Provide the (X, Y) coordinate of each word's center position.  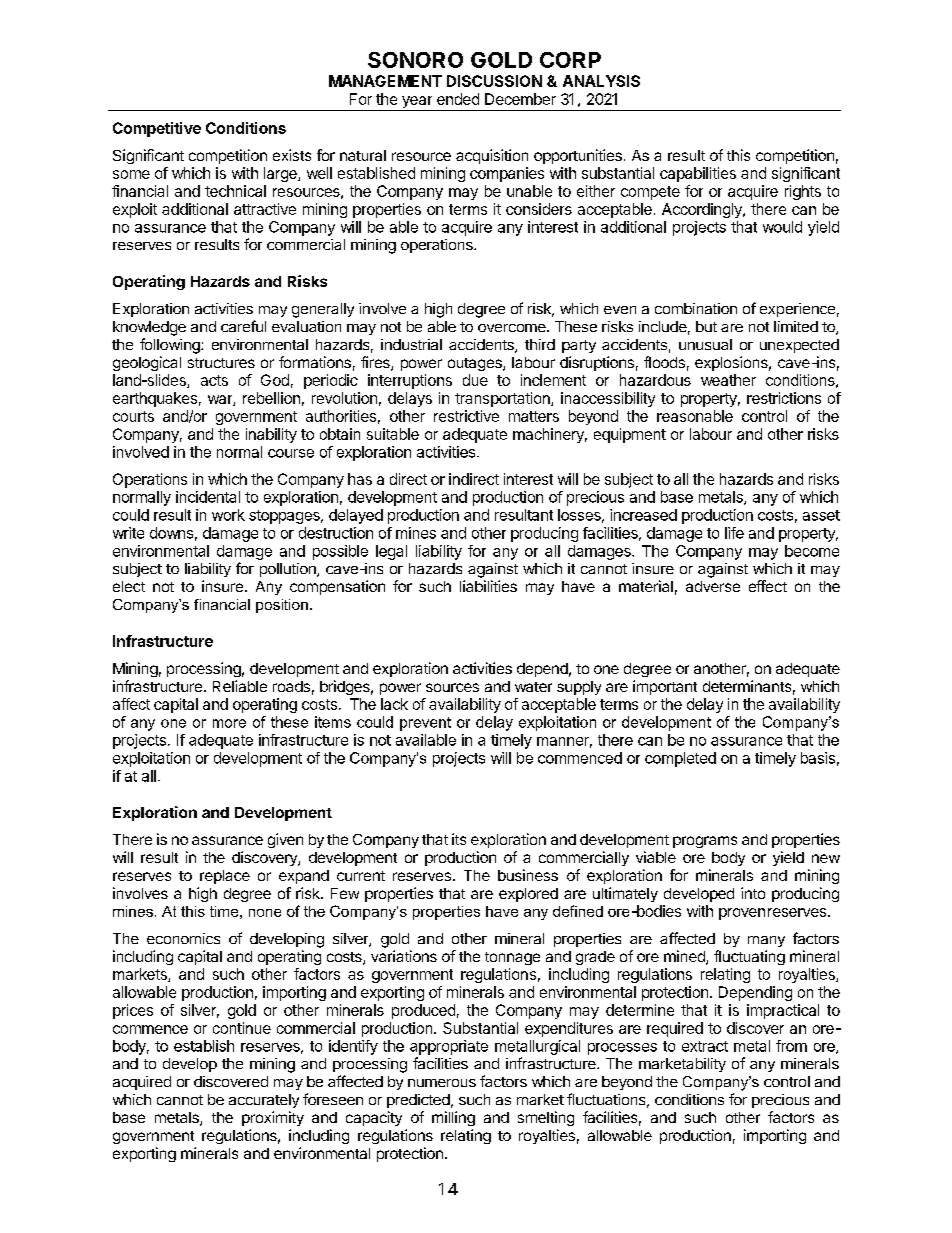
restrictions (784, 398)
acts (214, 380)
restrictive (466, 416)
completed (680, 759)
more (229, 723)
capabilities (698, 174)
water (533, 687)
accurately (264, 1101)
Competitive (157, 129)
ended (458, 99)
